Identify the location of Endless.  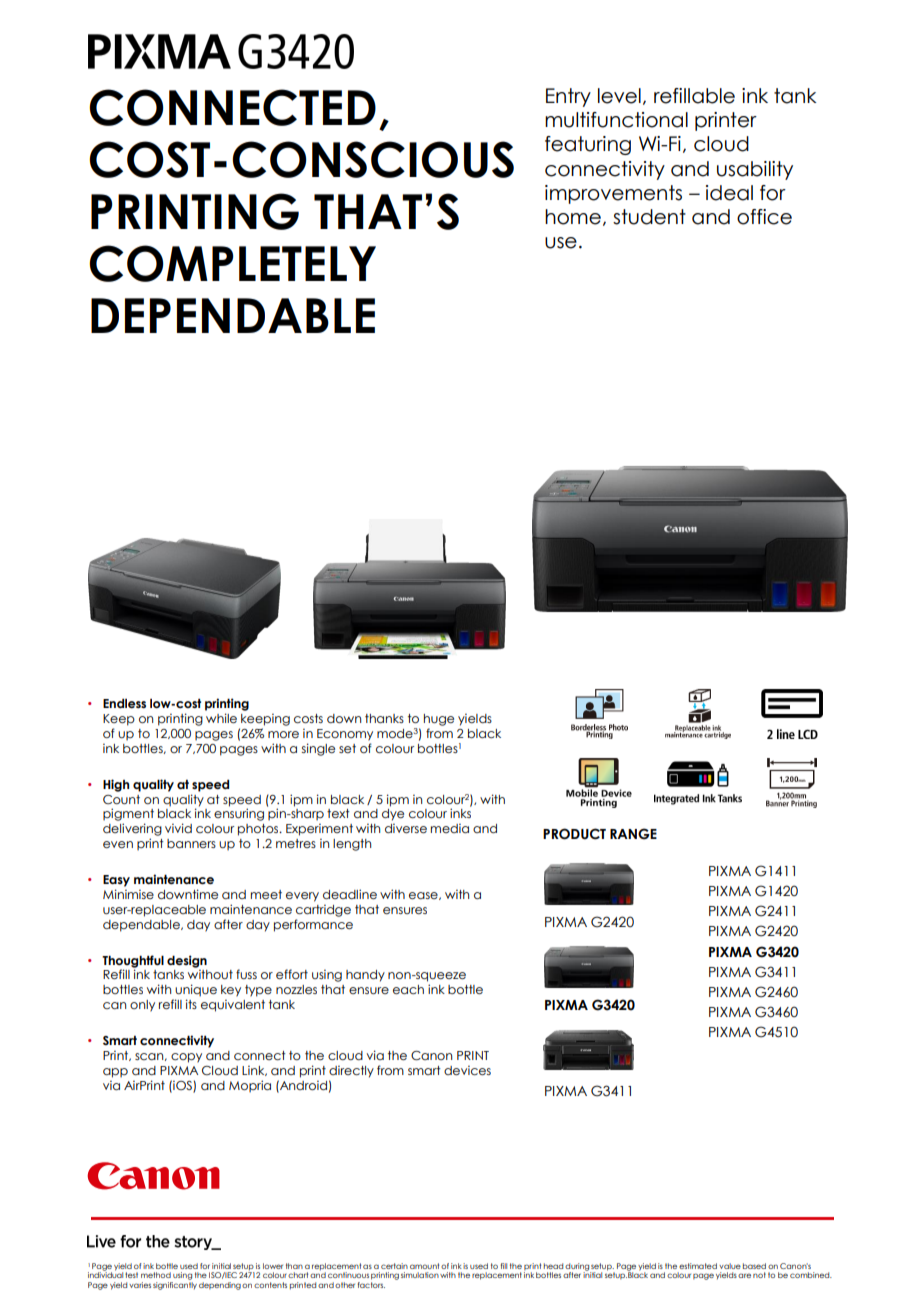
(124, 703).
